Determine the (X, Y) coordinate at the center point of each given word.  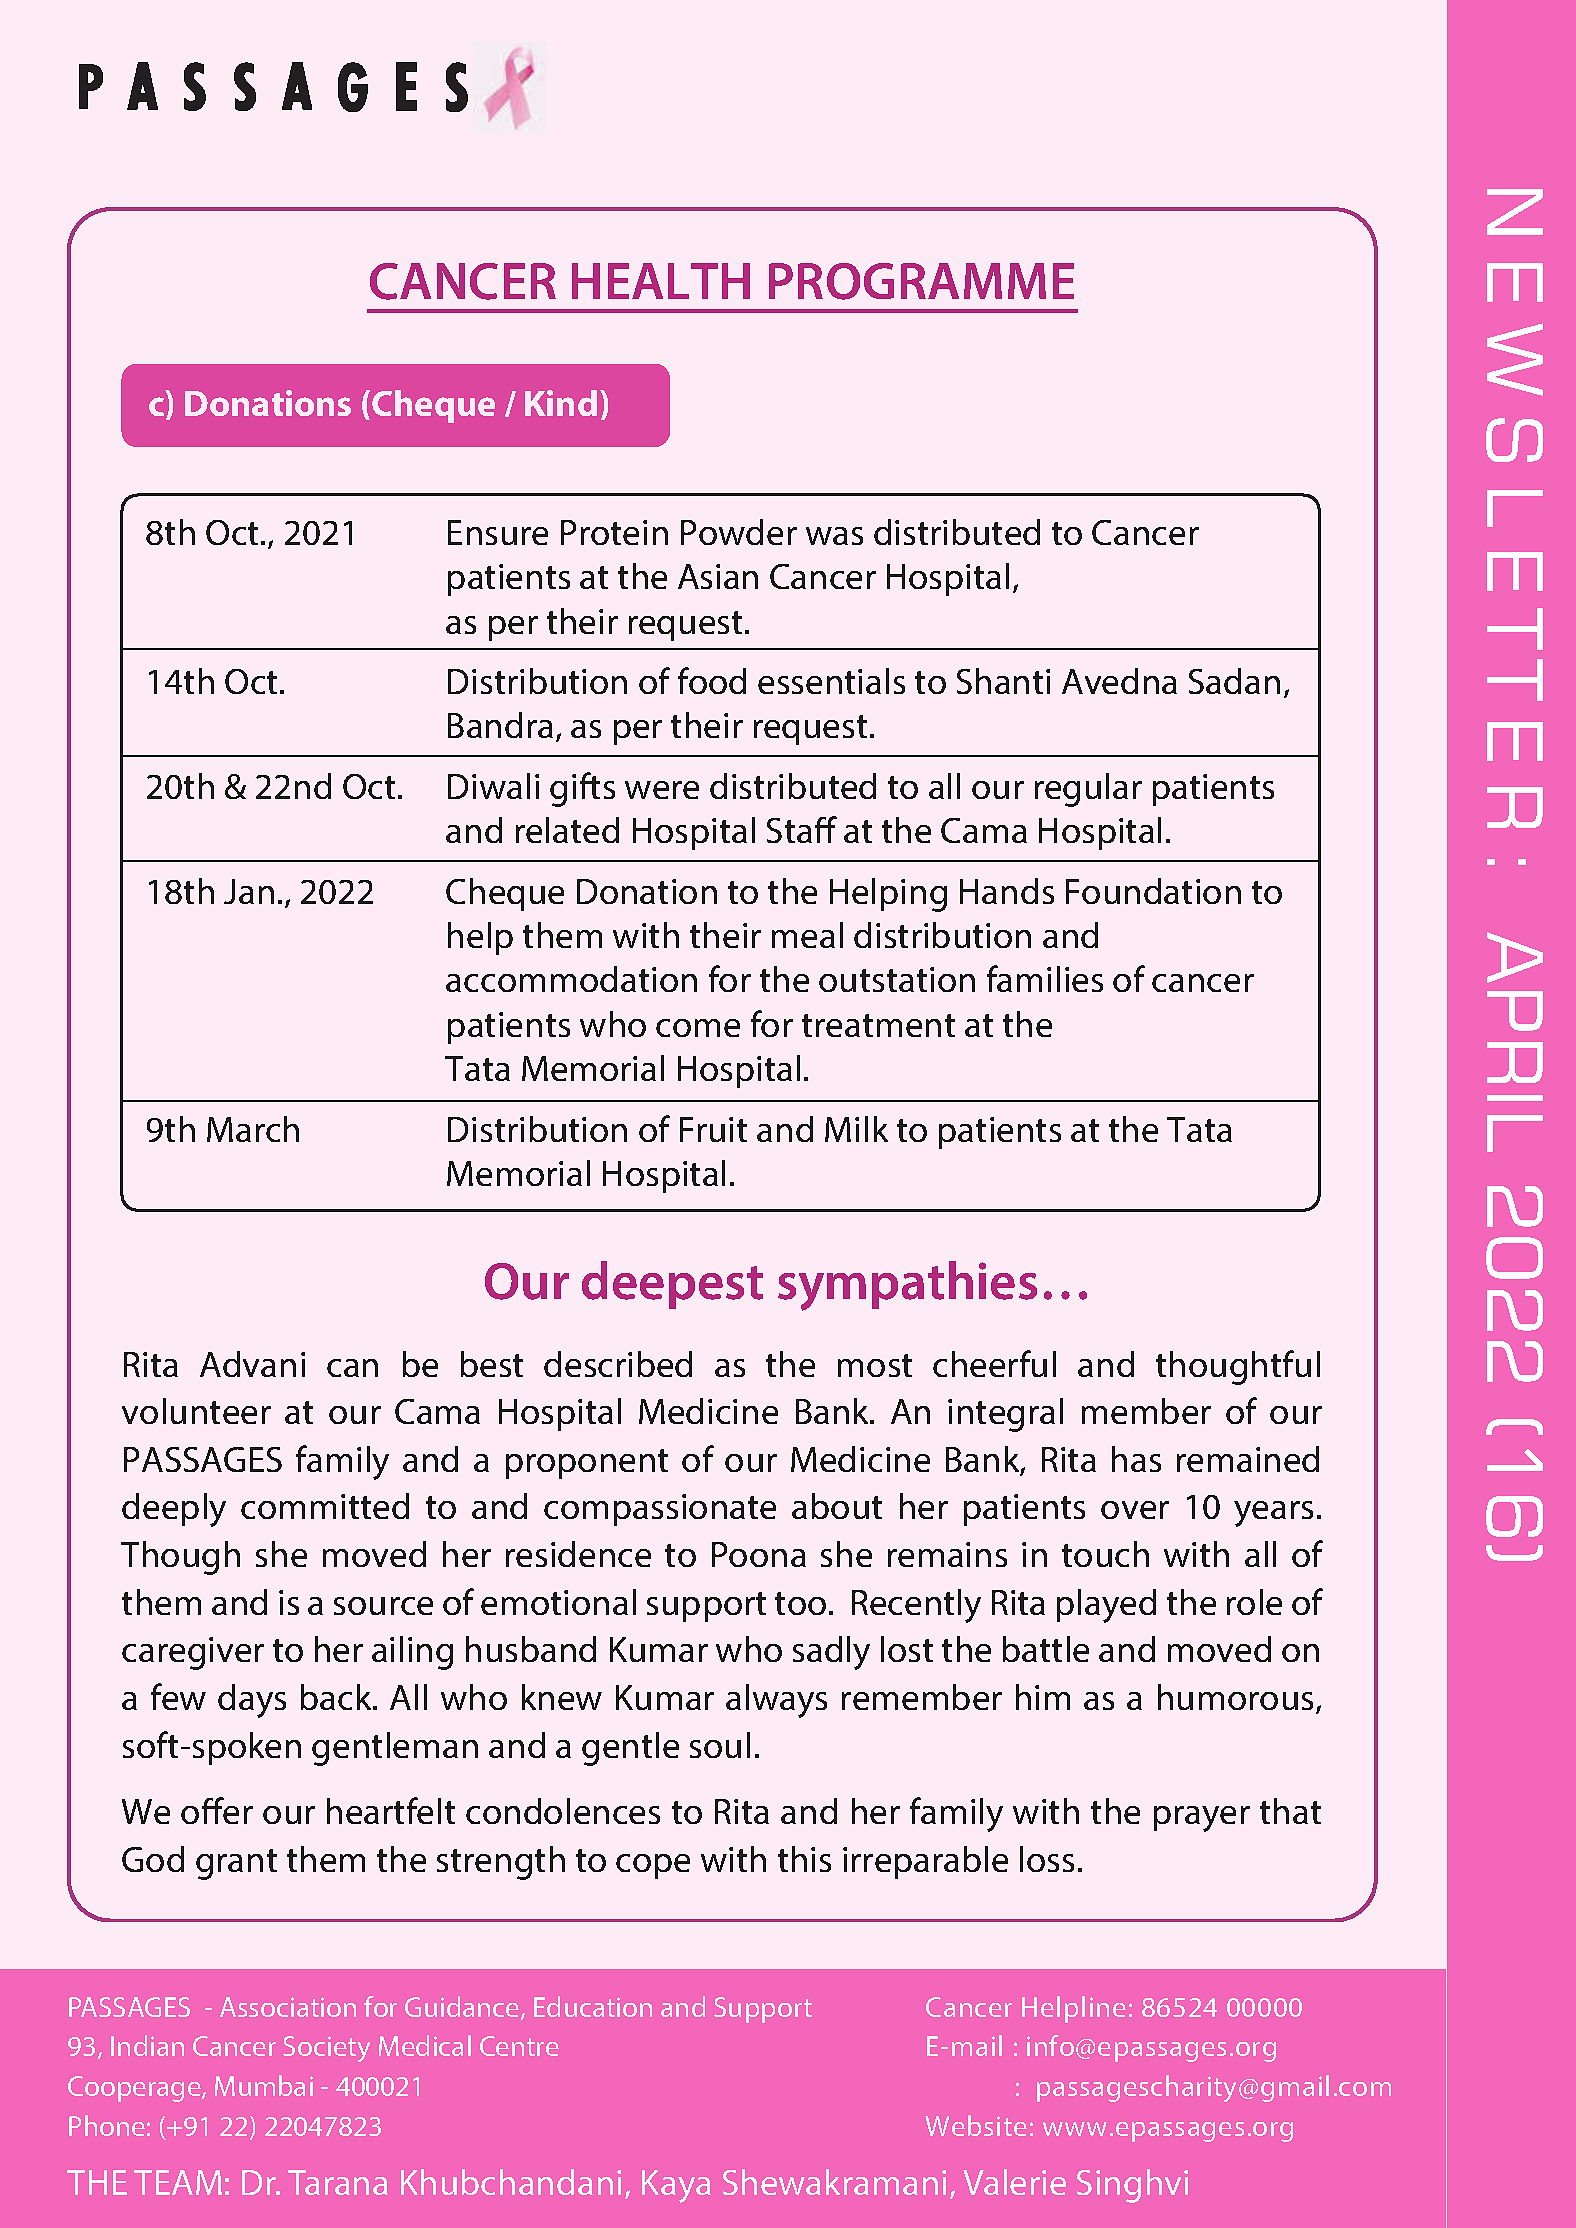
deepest (672, 1285)
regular (1088, 790)
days (252, 1701)
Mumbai (264, 2085)
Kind (561, 403)
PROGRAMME (921, 281)
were (662, 790)
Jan (249, 891)
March (253, 1129)
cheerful (994, 1363)
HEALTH (661, 281)
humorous (1235, 1697)
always (776, 1701)
